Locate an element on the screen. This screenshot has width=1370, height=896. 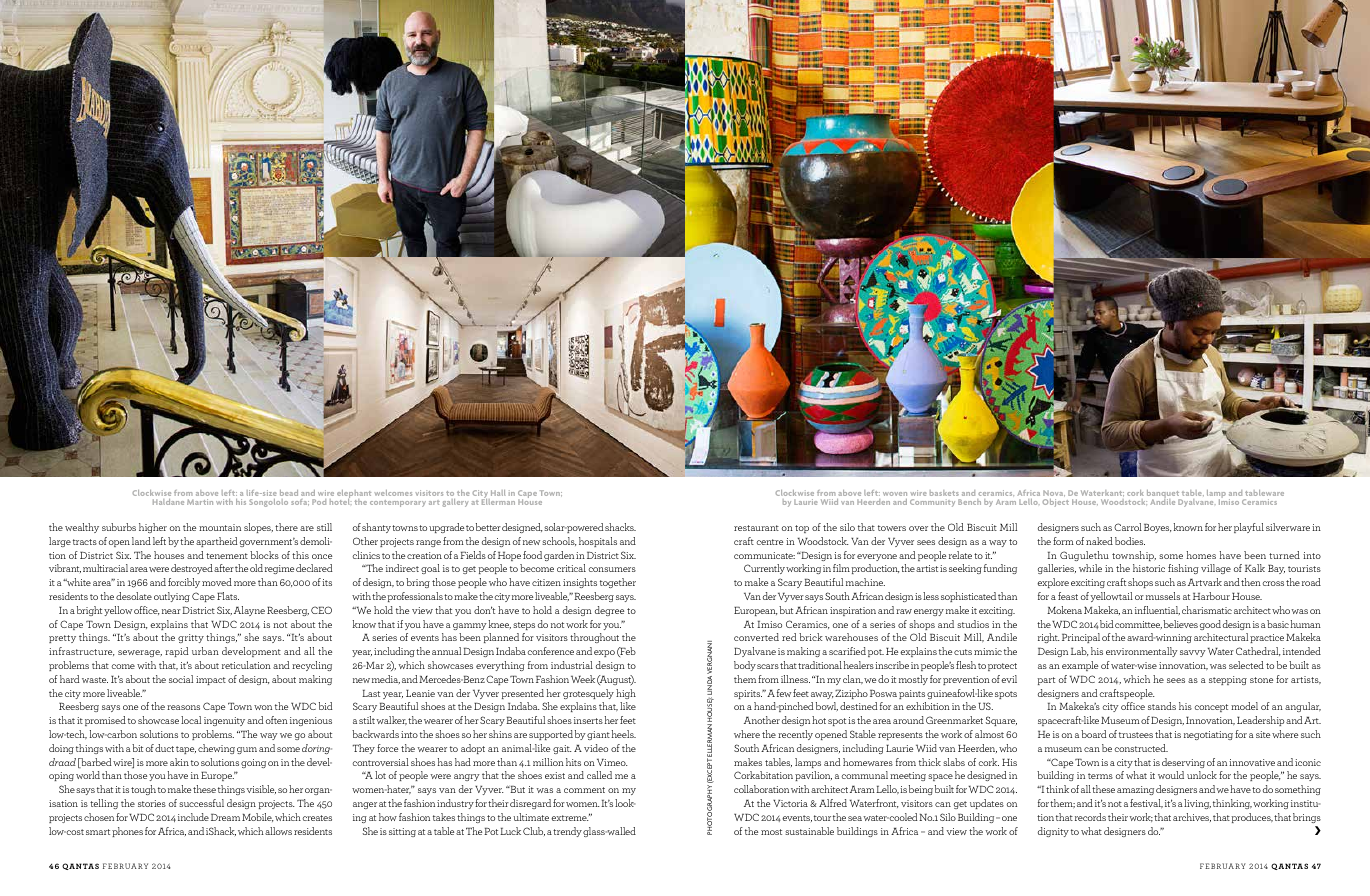
Martin is located at coordinates (200, 502).
